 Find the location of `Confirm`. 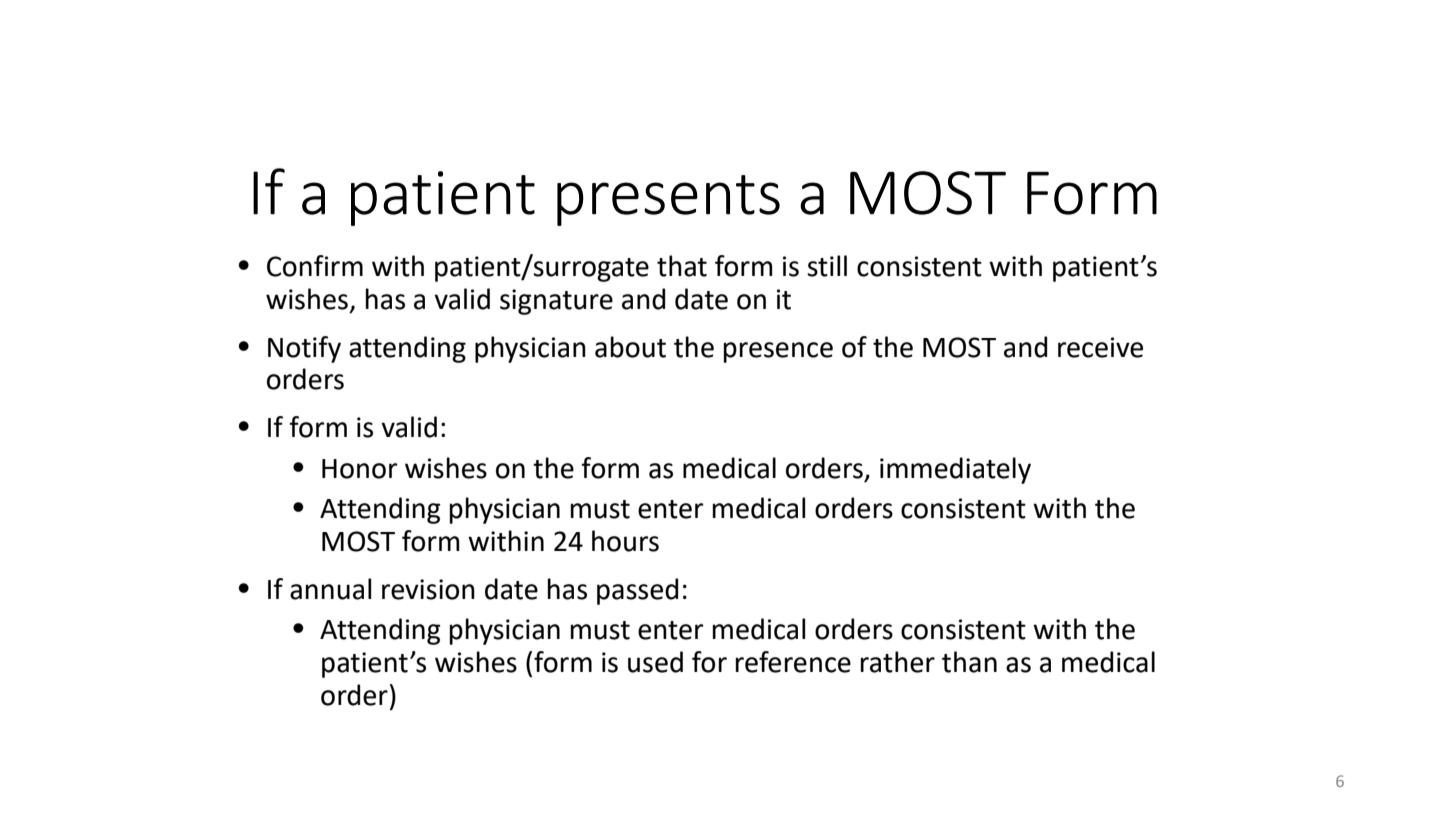

Confirm is located at coordinates (315, 266).
